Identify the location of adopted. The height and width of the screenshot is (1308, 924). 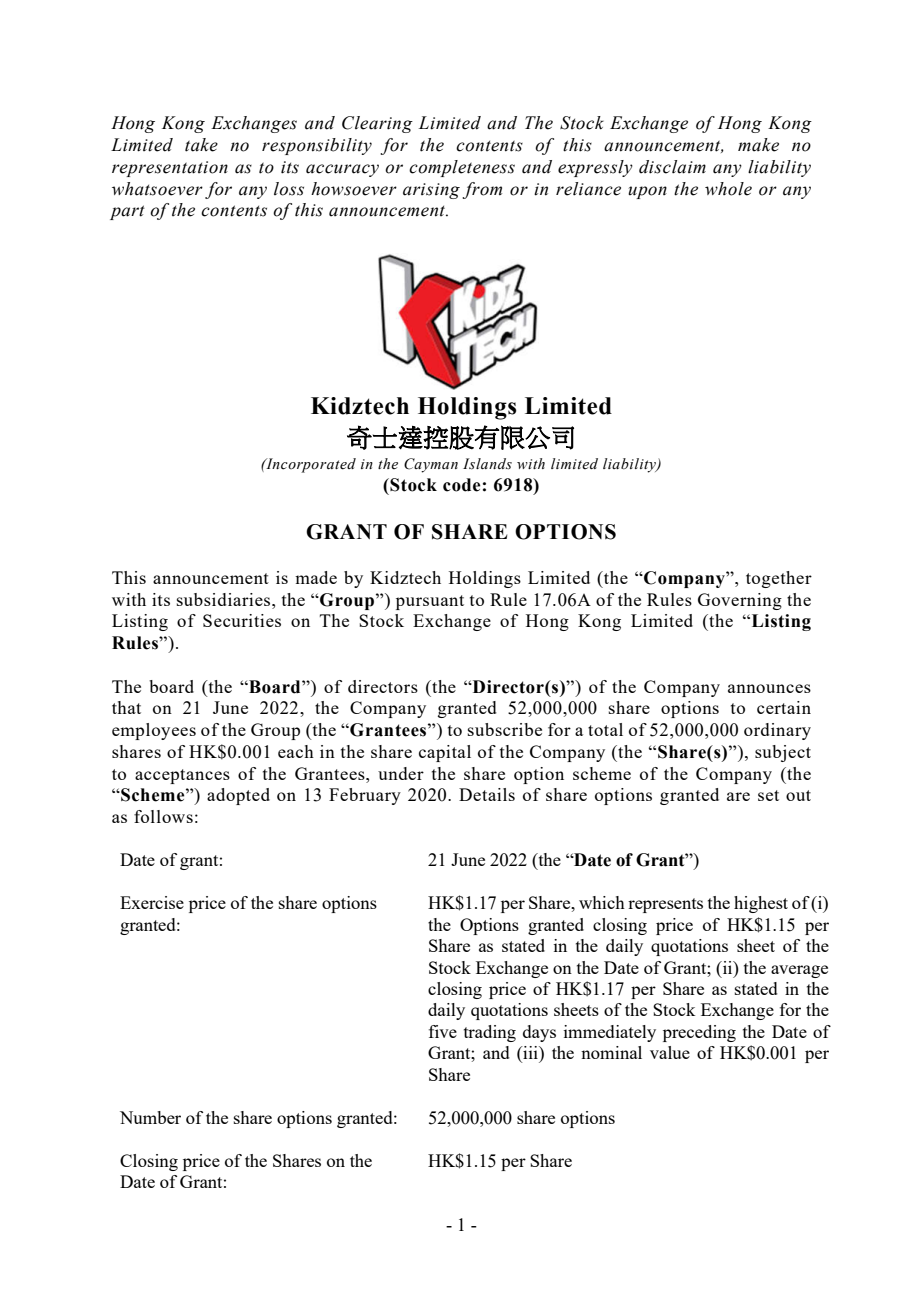
(238, 796).
